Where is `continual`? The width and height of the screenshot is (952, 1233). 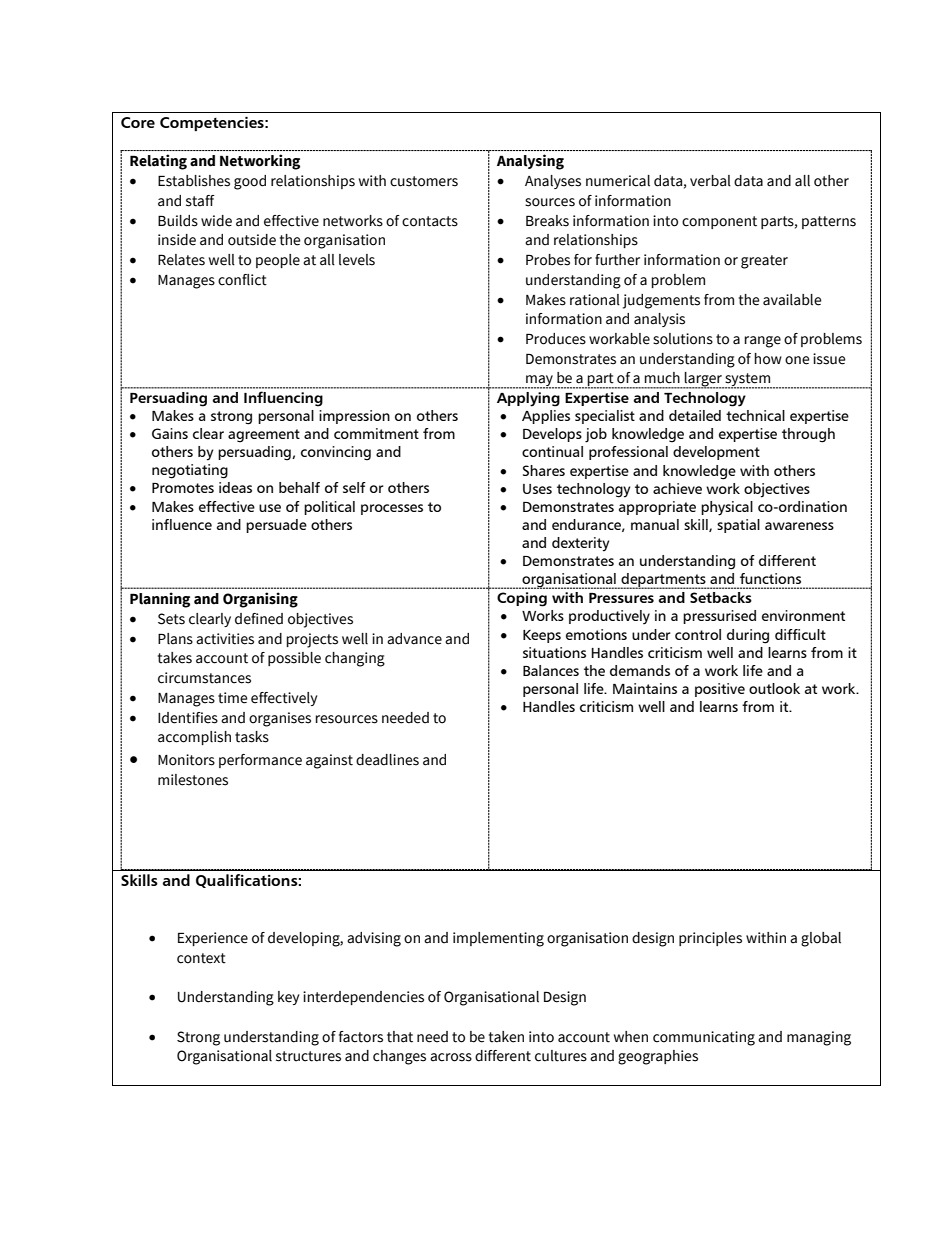 continual is located at coordinates (552, 451).
